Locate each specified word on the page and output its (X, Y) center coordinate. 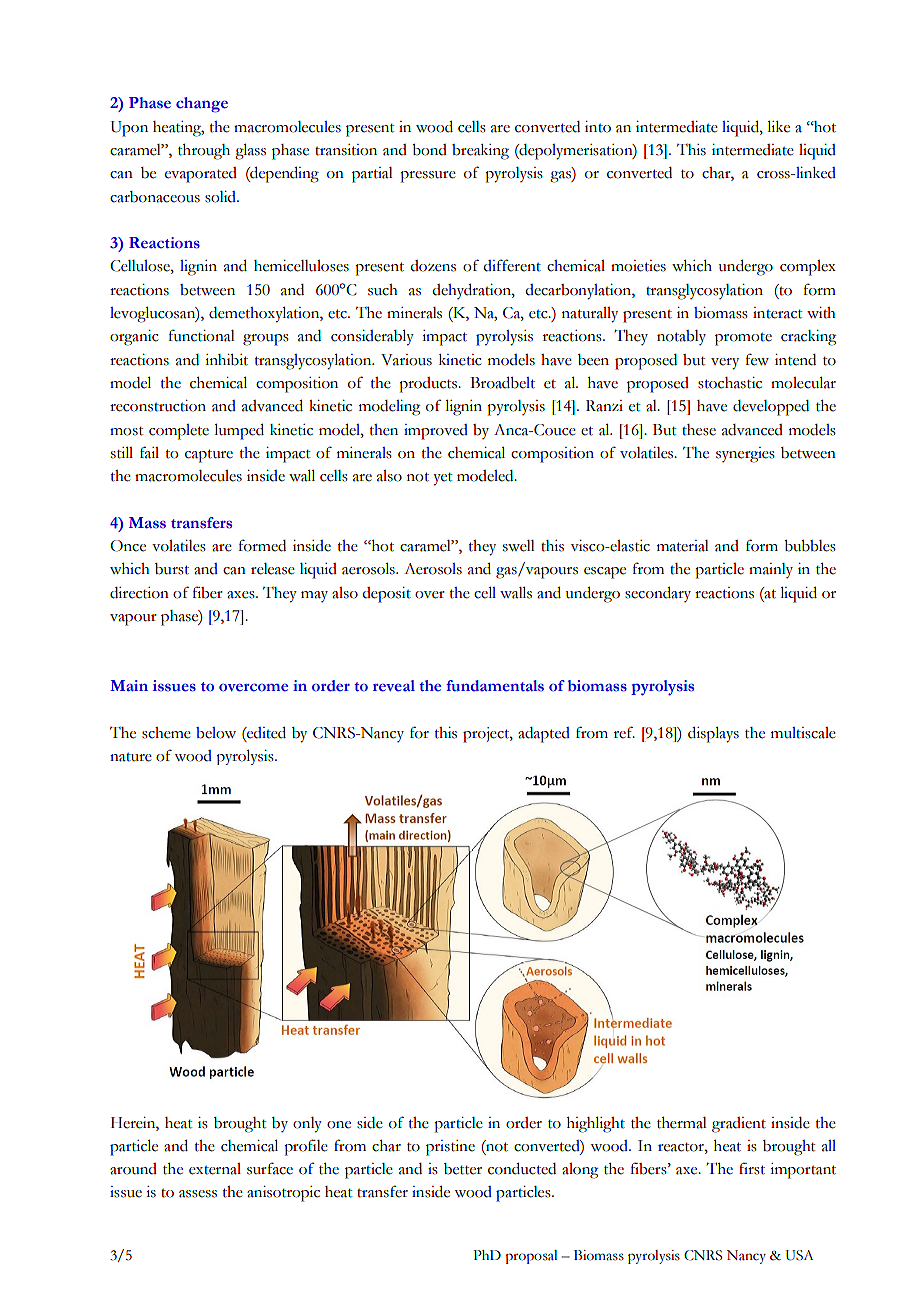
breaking (480, 152)
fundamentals (495, 686)
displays (713, 735)
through (204, 152)
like (778, 127)
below (216, 733)
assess (198, 1194)
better (463, 1169)
